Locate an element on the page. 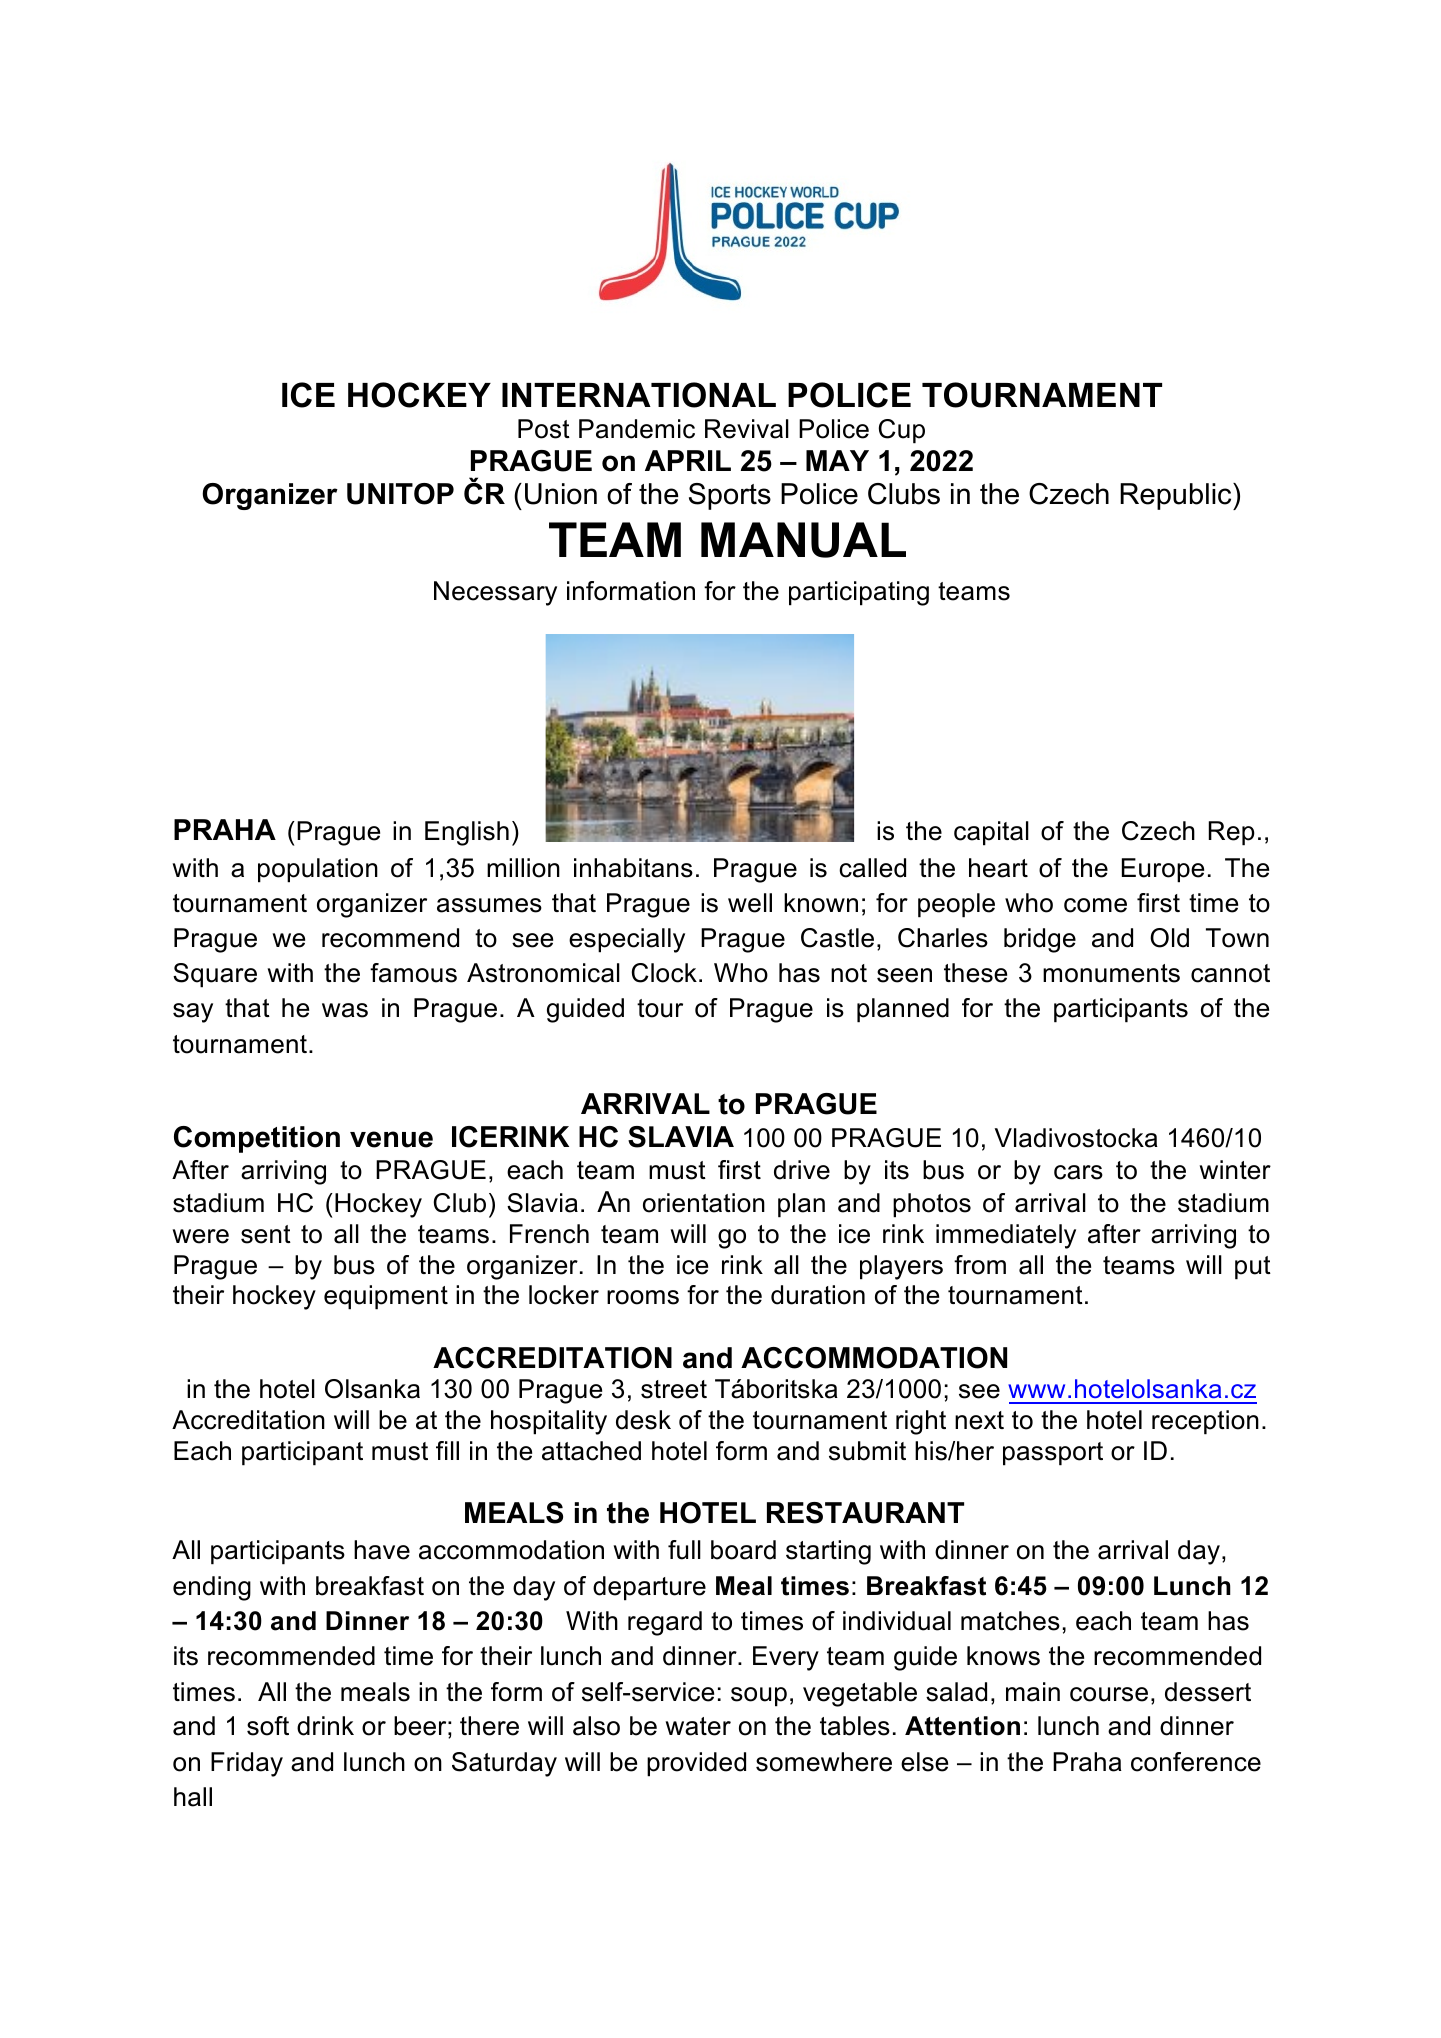  Post is located at coordinates (544, 429).
